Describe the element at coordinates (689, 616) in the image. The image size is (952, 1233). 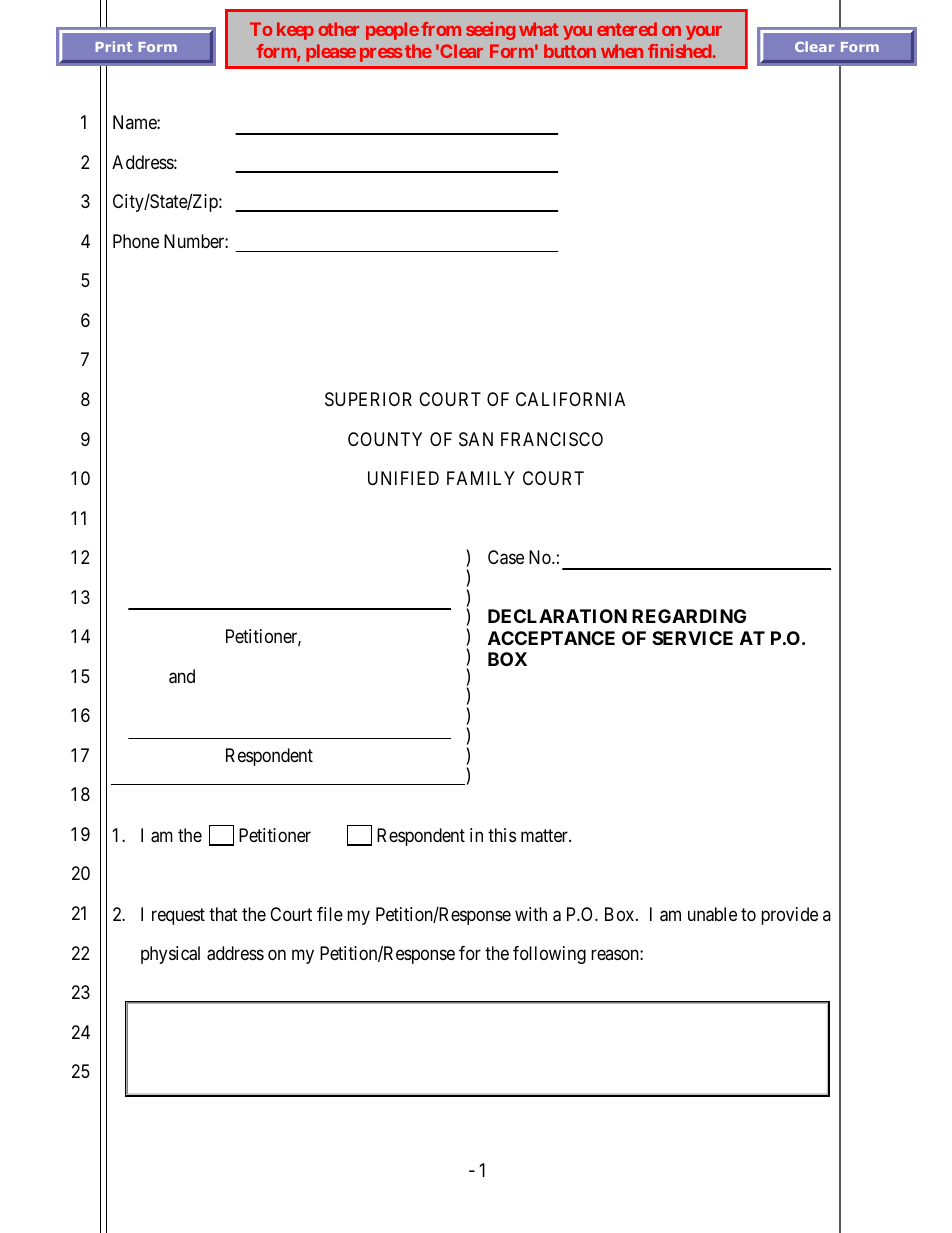
I see `REGARDING` at that location.
